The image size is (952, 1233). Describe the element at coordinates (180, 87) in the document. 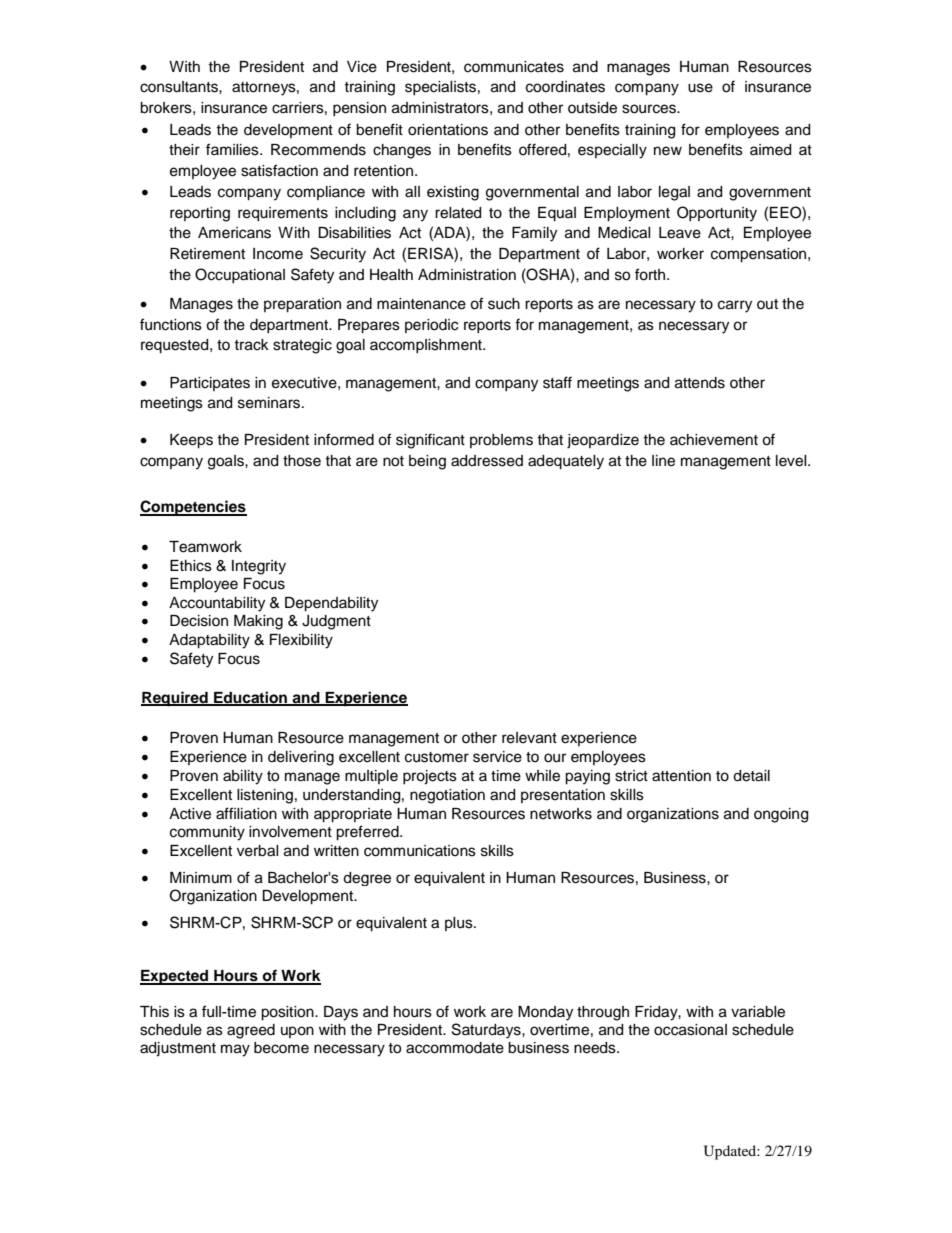

I see `consultants` at that location.
